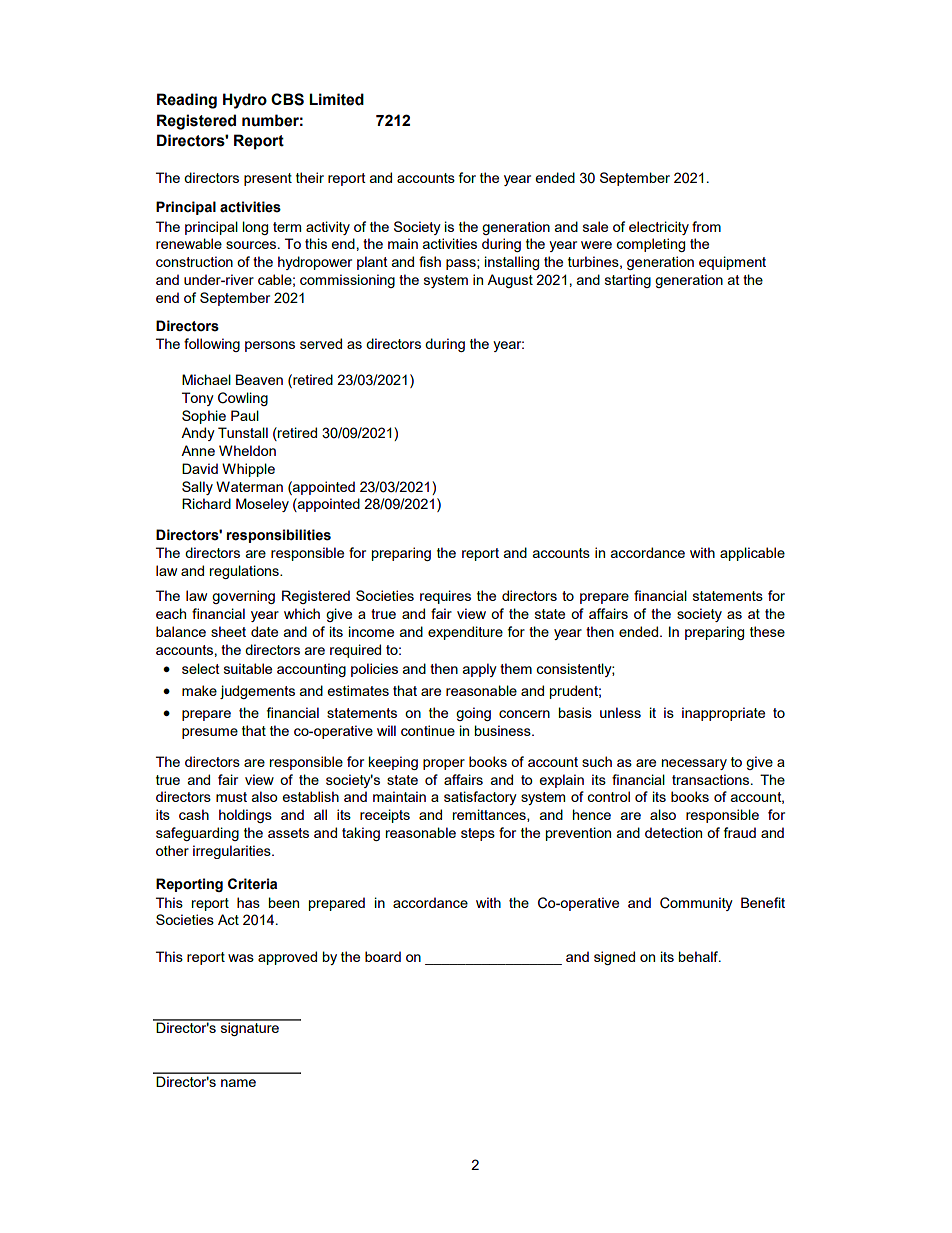 The height and width of the screenshot is (1233, 952). What do you see at coordinates (238, 1083) in the screenshot?
I see `name` at bounding box center [238, 1083].
